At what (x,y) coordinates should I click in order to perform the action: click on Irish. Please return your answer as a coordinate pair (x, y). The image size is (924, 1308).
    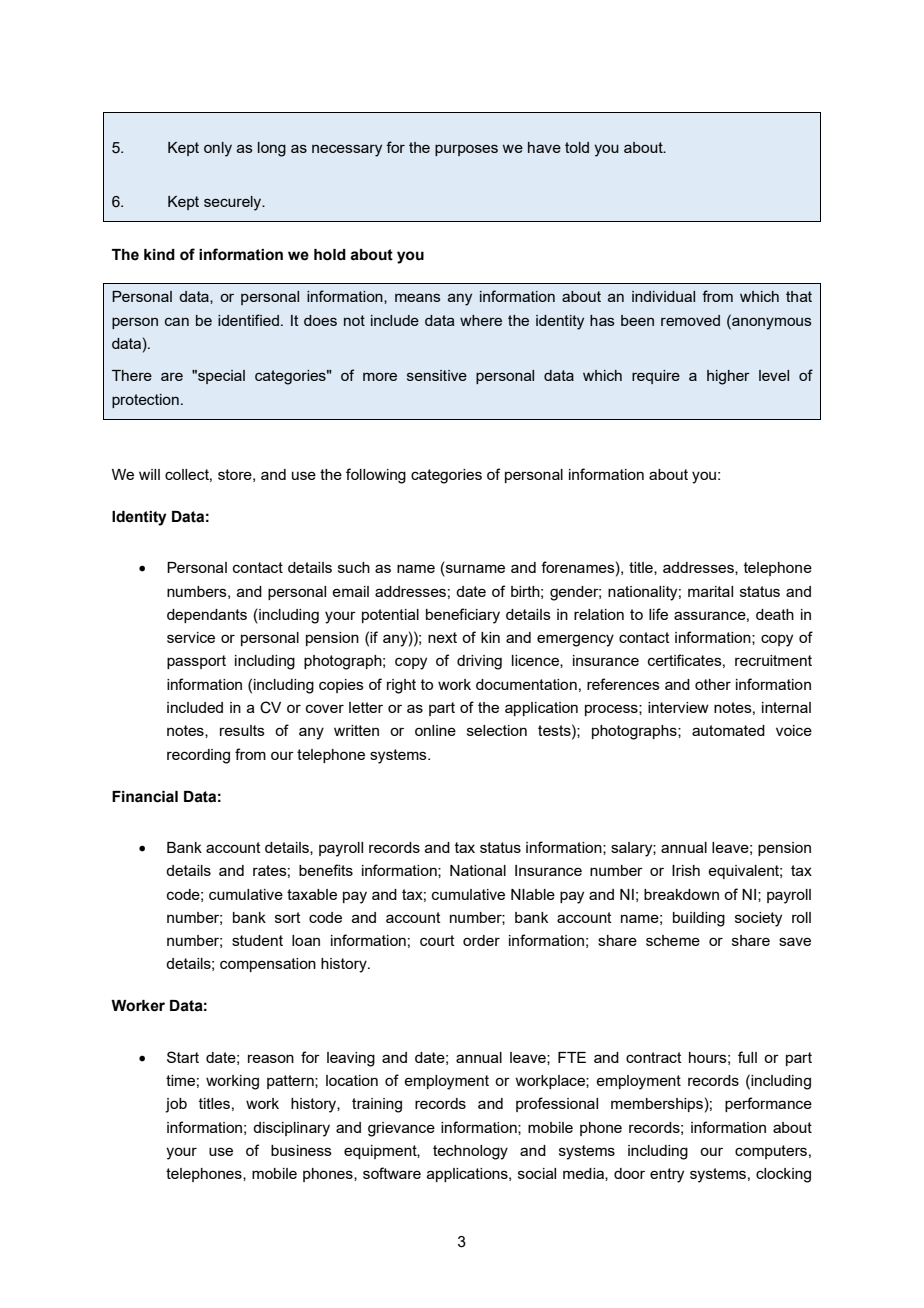
    Looking at the image, I should click on (686, 870).
